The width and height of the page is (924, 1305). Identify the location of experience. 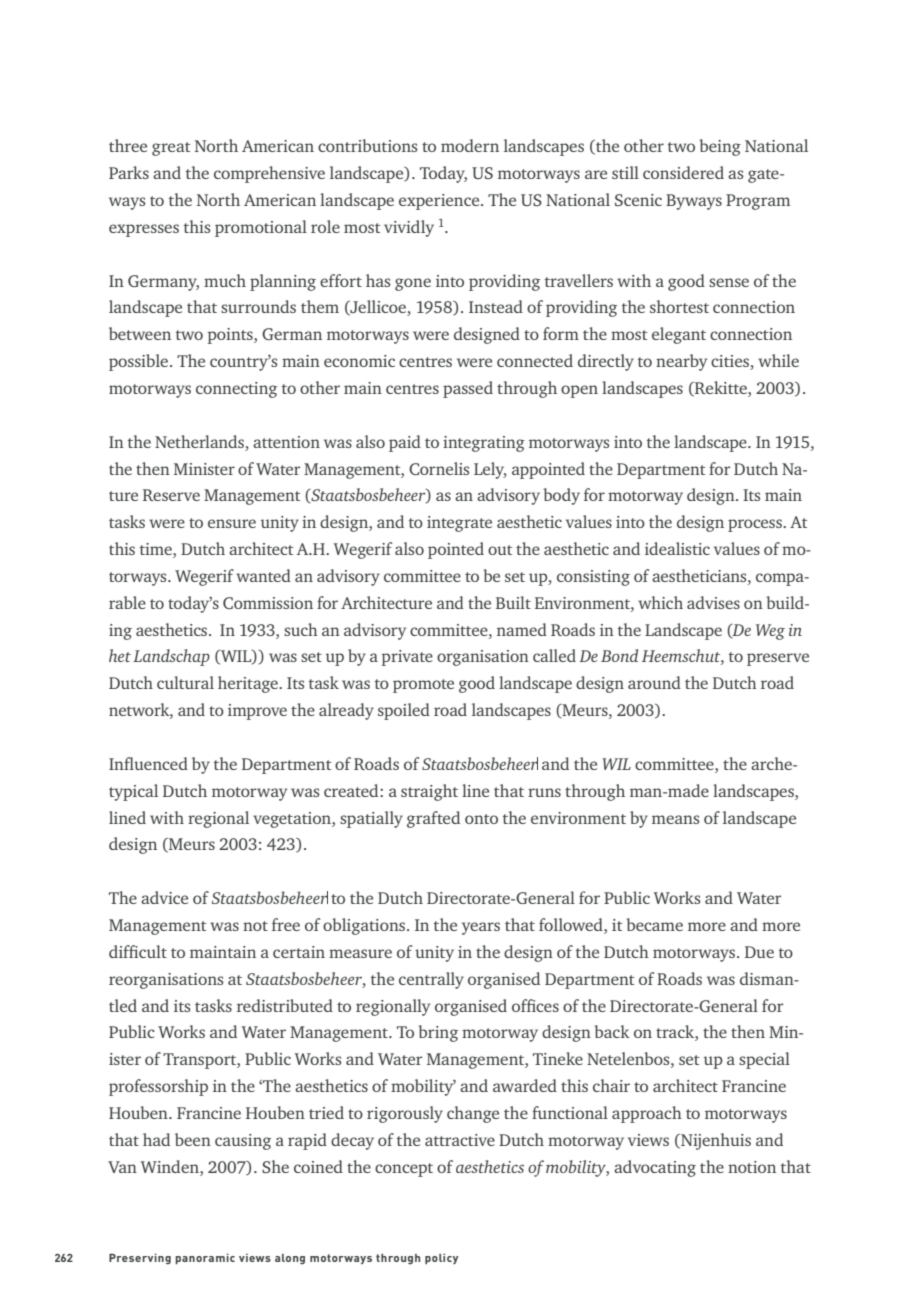
(440, 202).
